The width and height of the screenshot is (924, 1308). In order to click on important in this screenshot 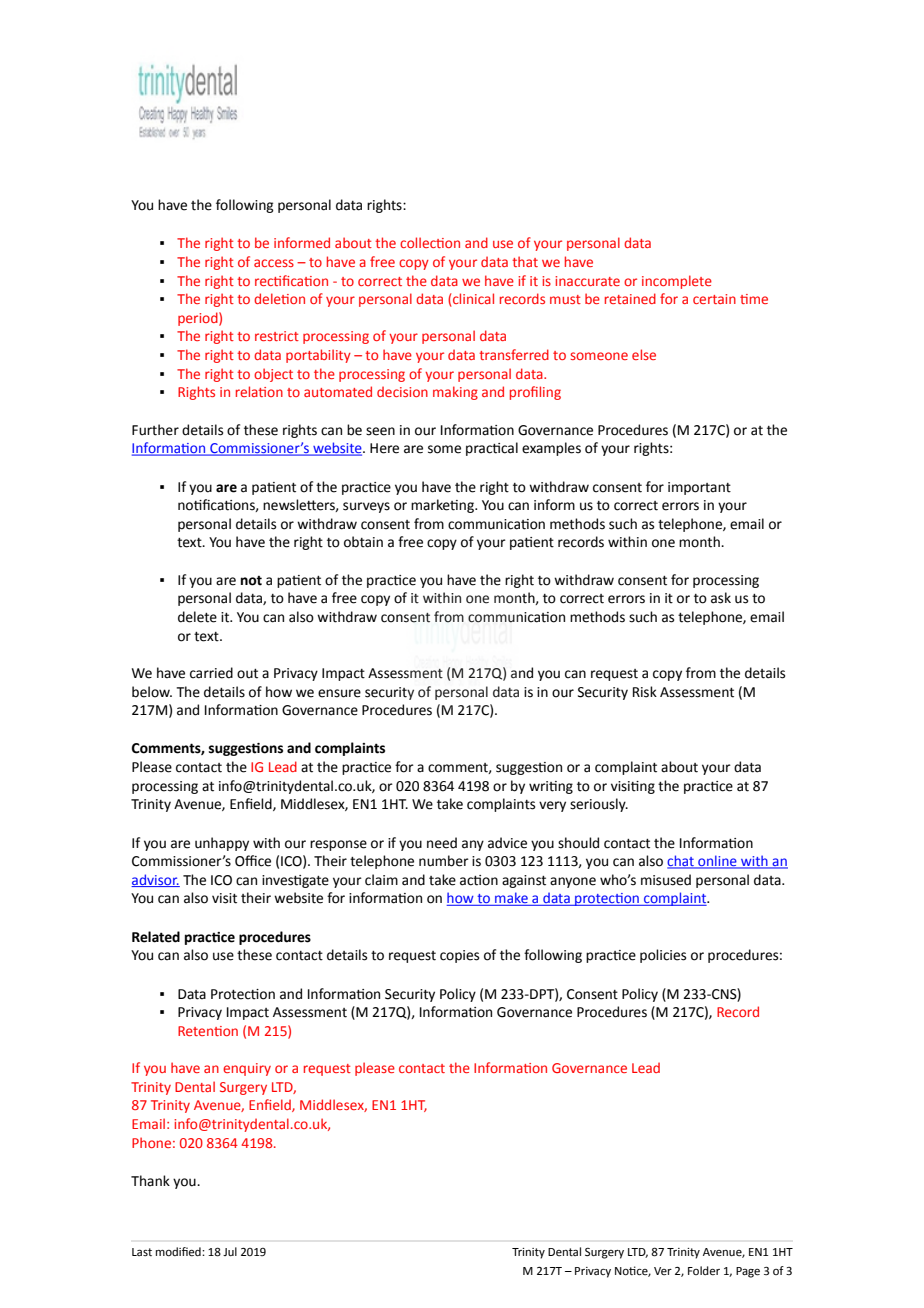, I will do `click(699, 488)`.
